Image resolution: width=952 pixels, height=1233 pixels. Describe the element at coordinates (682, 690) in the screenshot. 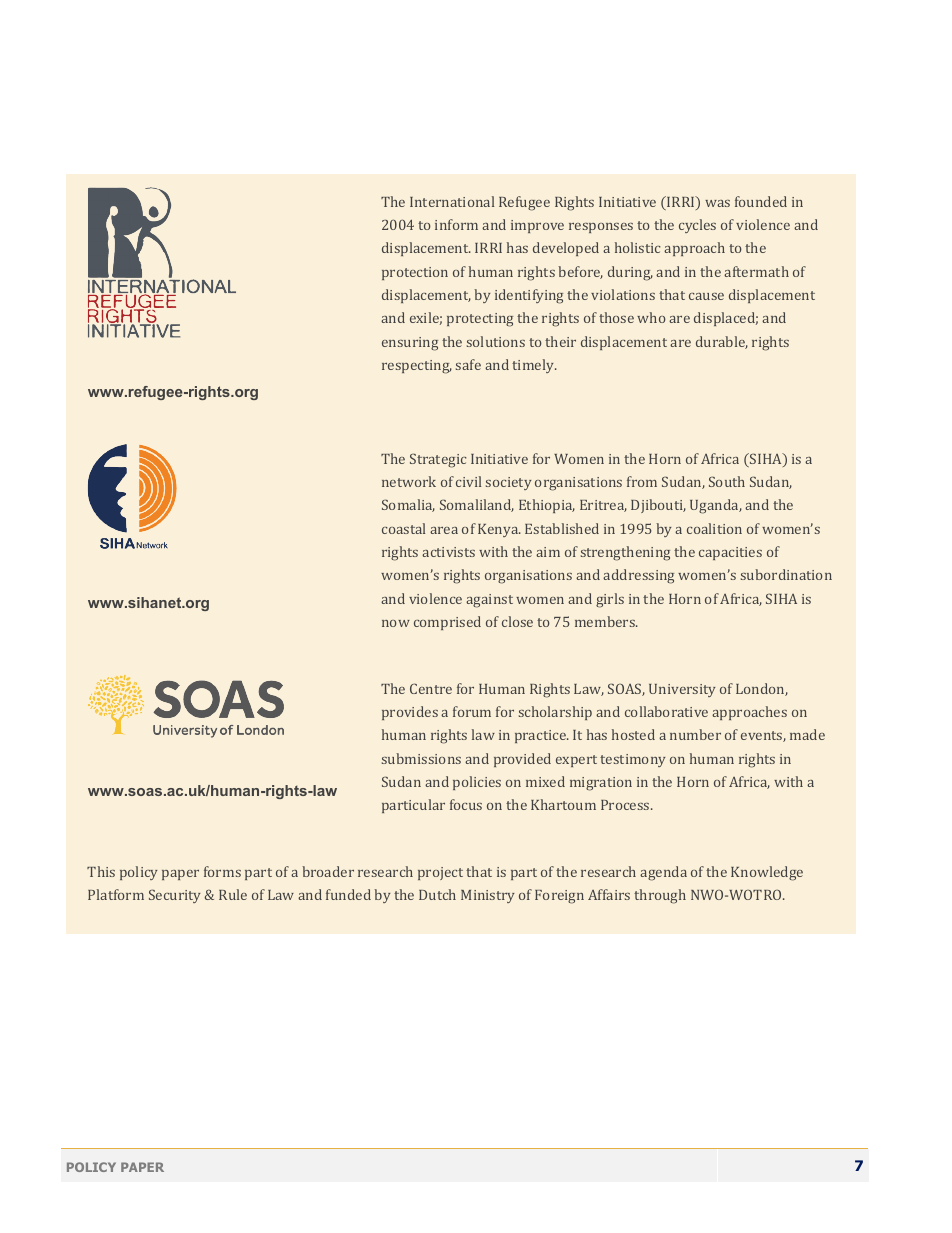

I see `University` at that location.
